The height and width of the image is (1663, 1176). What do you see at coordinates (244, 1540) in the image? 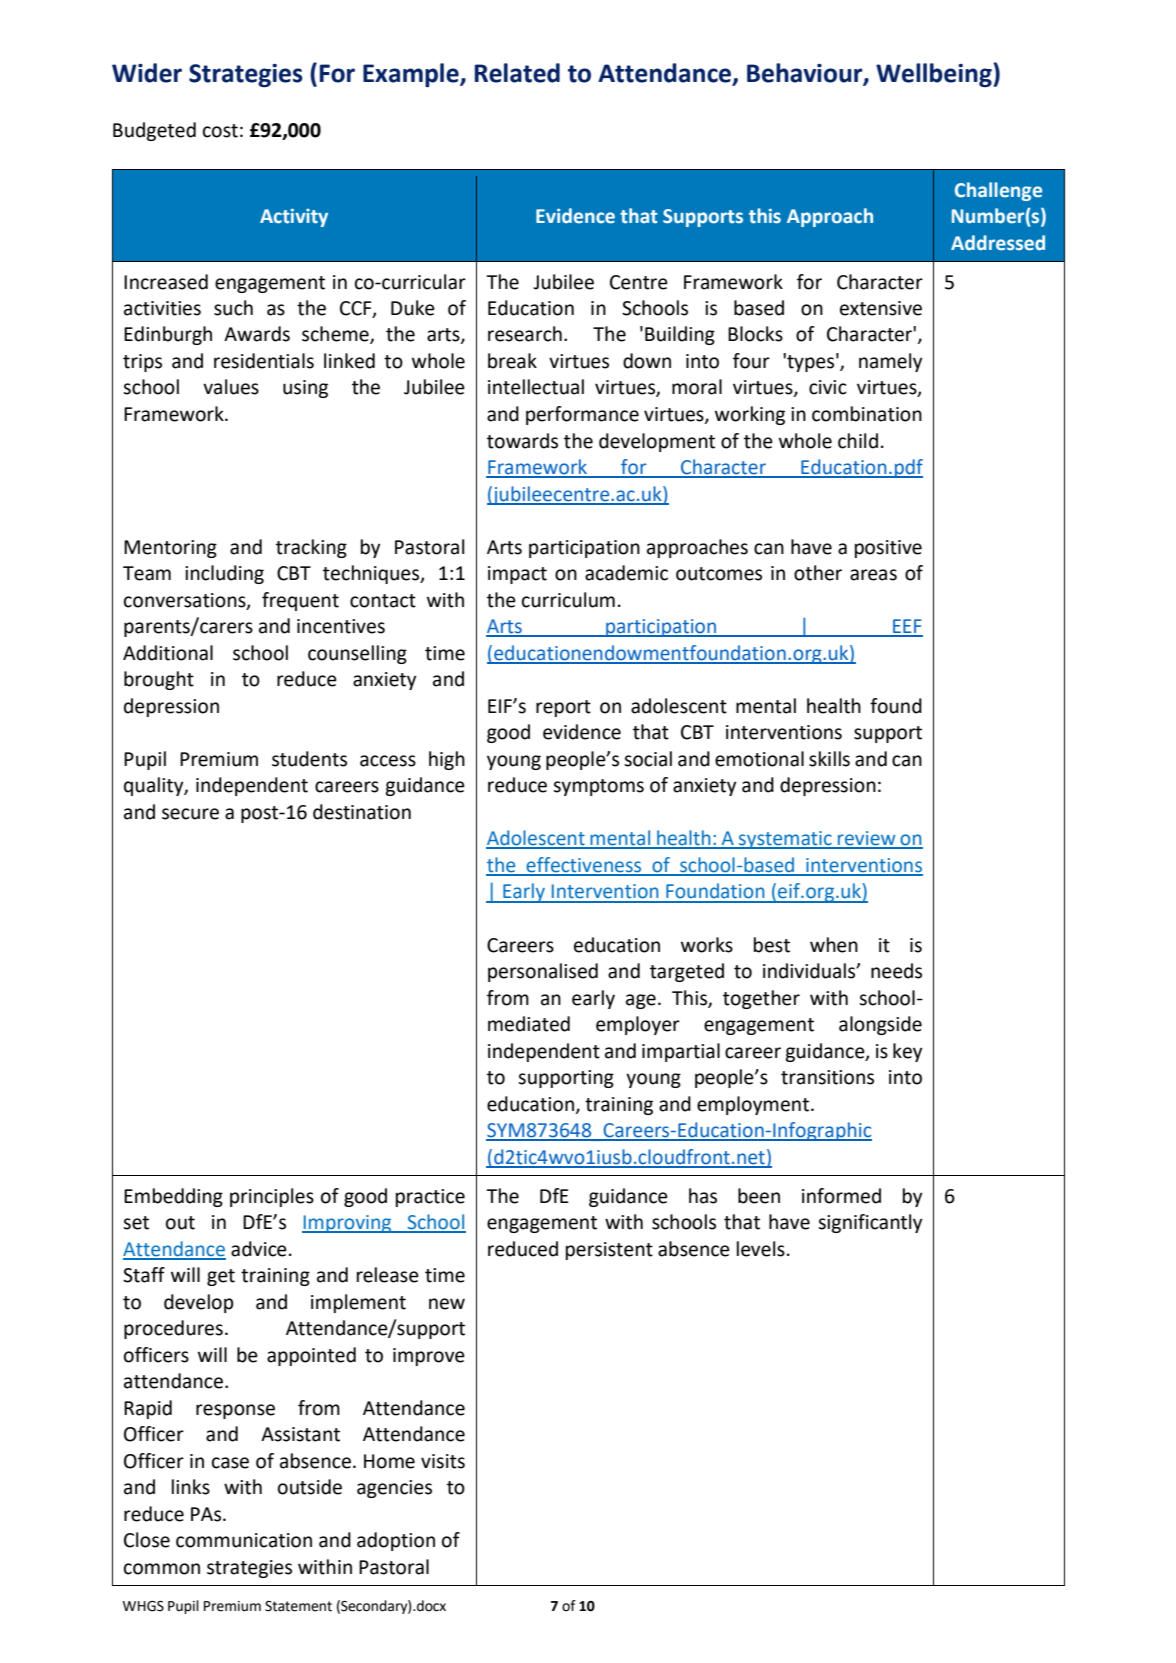
I see `communication` at bounding box center [244, 1540].
